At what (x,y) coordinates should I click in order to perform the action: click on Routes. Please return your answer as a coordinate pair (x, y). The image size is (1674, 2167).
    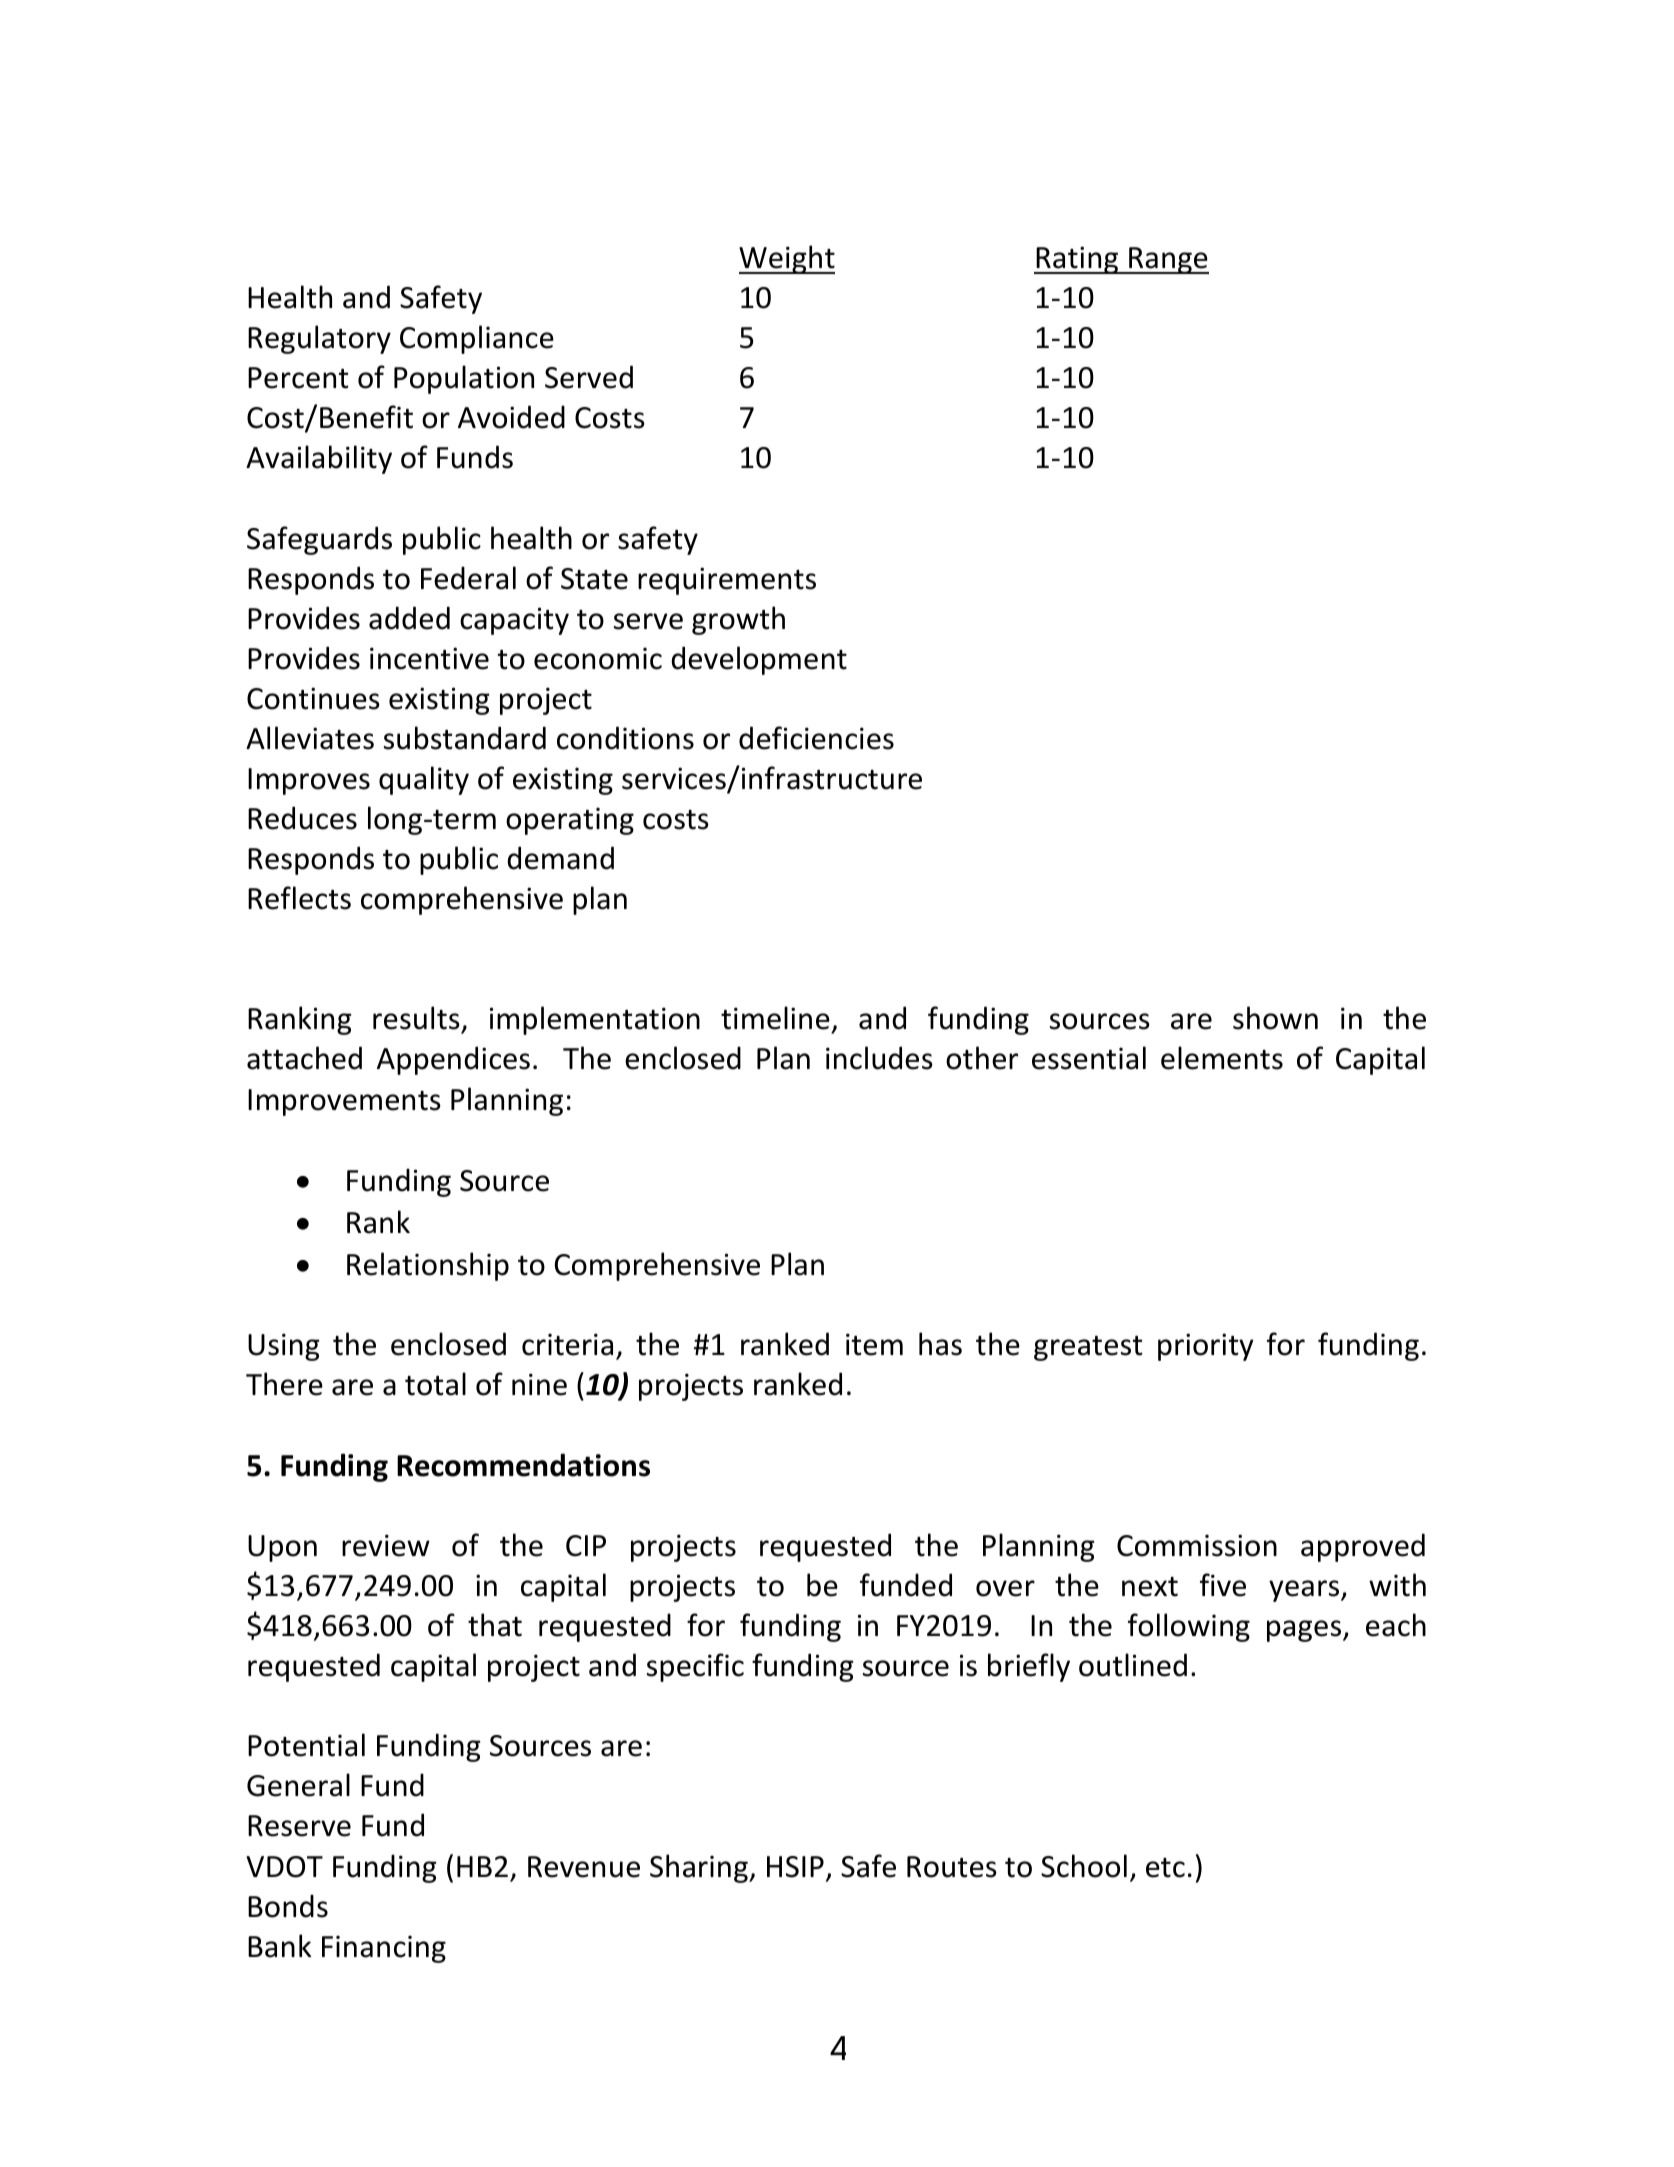
    Looking at the image, I should click on (952, 1867).
